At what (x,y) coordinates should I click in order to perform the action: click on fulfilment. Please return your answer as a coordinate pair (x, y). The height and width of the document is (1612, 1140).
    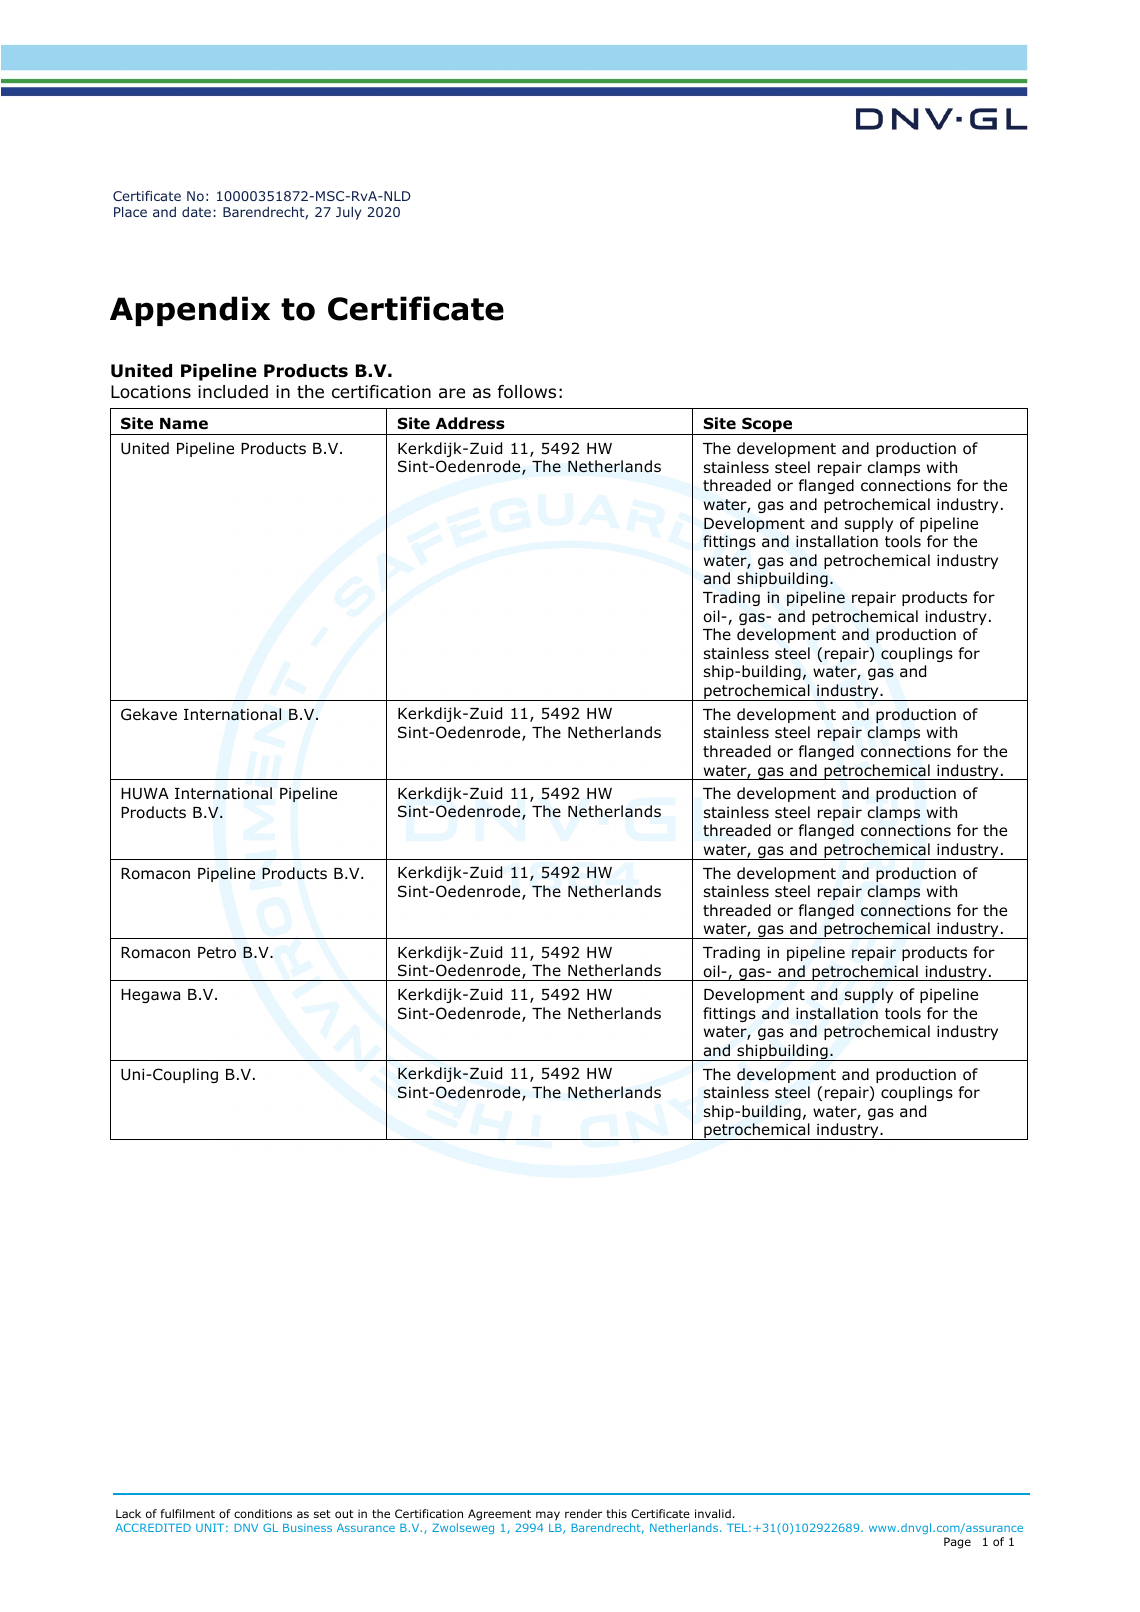
    Looking at the image, I should click on (187, 1513).
